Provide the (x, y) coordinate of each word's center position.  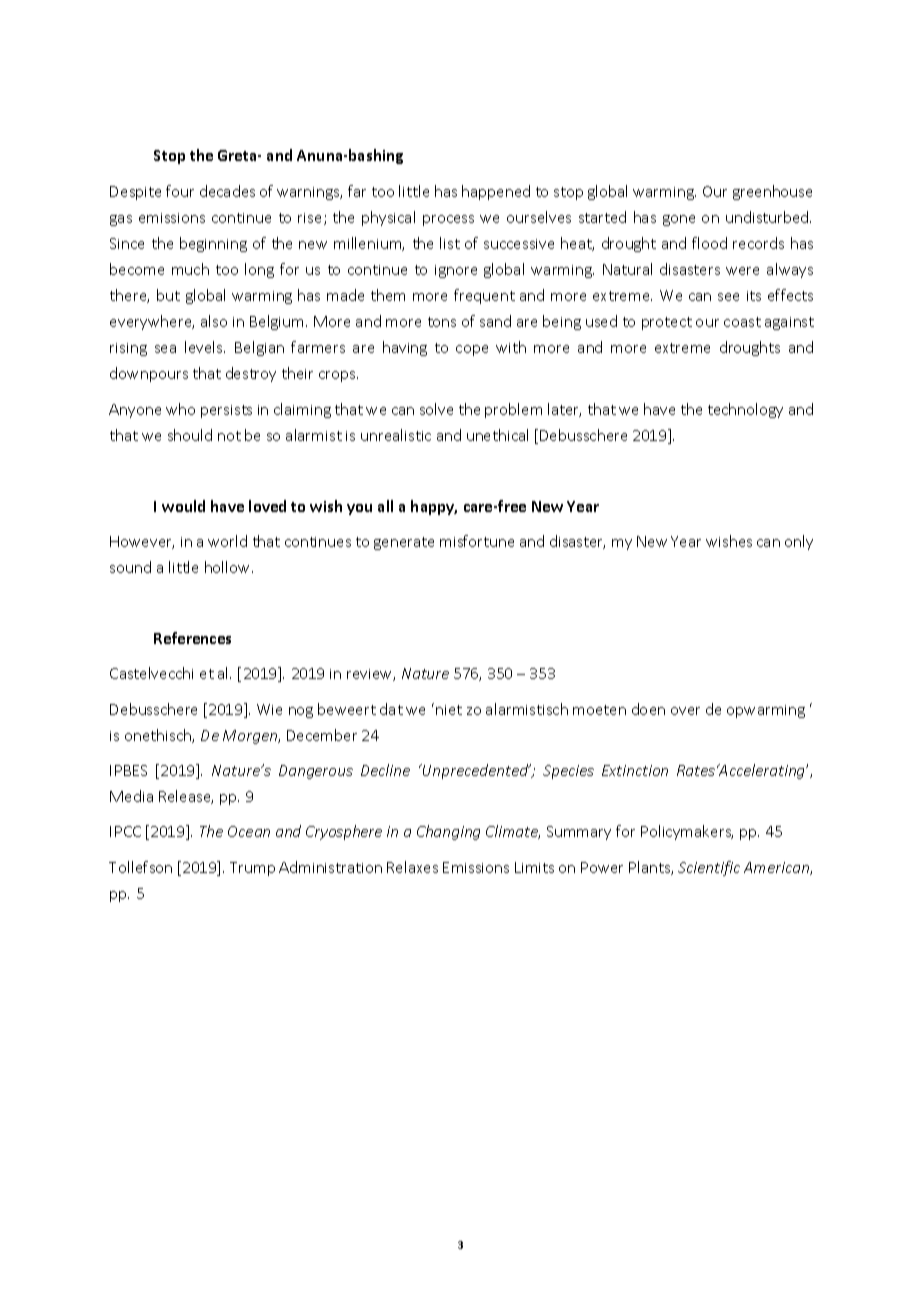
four (180, 191)
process (448, 220)
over (685, 711)
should (190, 435)
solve (436, 409)
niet (449, 710)
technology (745, 410)
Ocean (249, 831)
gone (679, 220)
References (192, 638)
